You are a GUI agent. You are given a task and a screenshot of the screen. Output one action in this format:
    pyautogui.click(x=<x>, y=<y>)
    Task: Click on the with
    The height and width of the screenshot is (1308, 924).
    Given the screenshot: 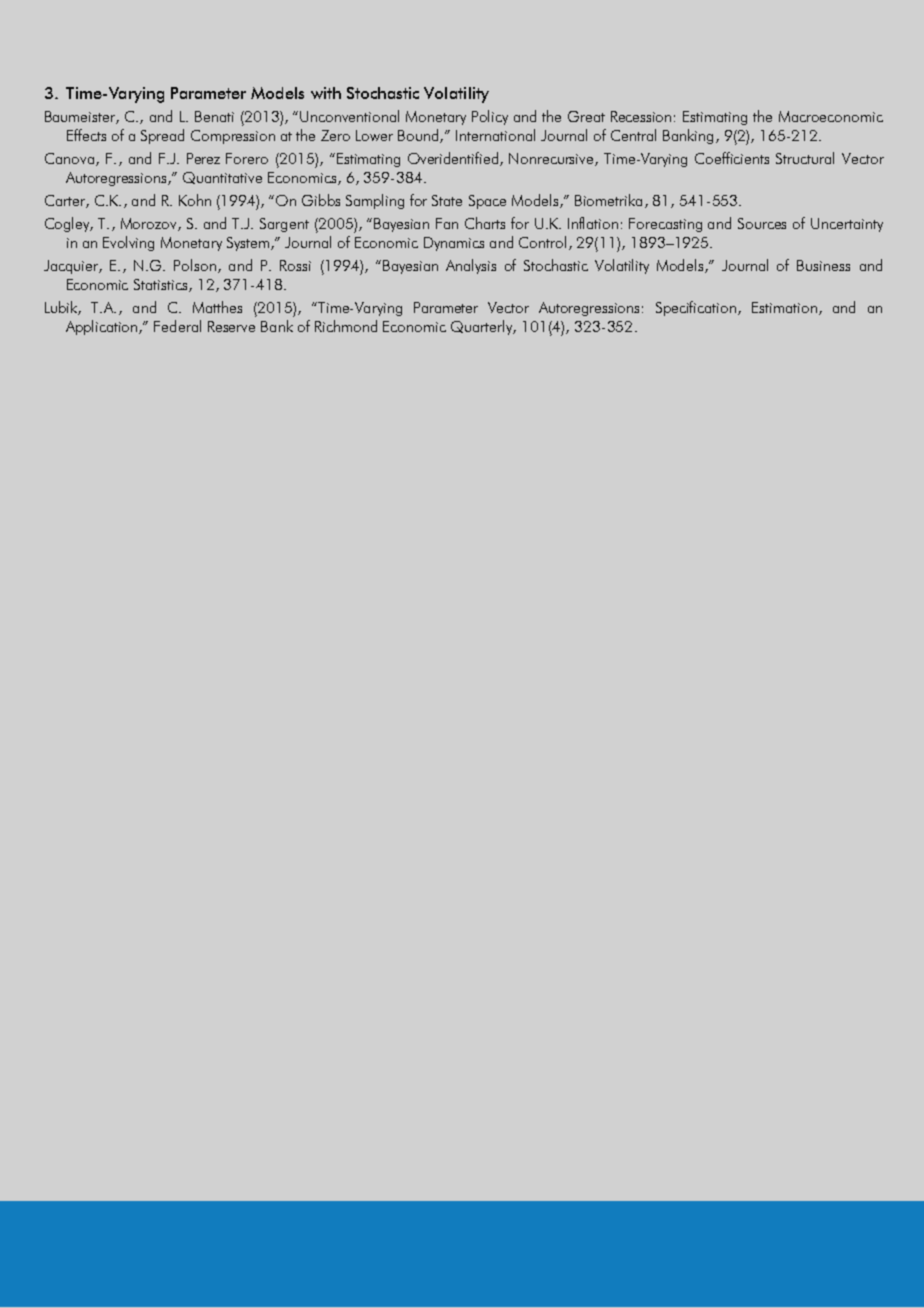 What is the action you would take?
    pyautogui.click(x=326, y=93)
